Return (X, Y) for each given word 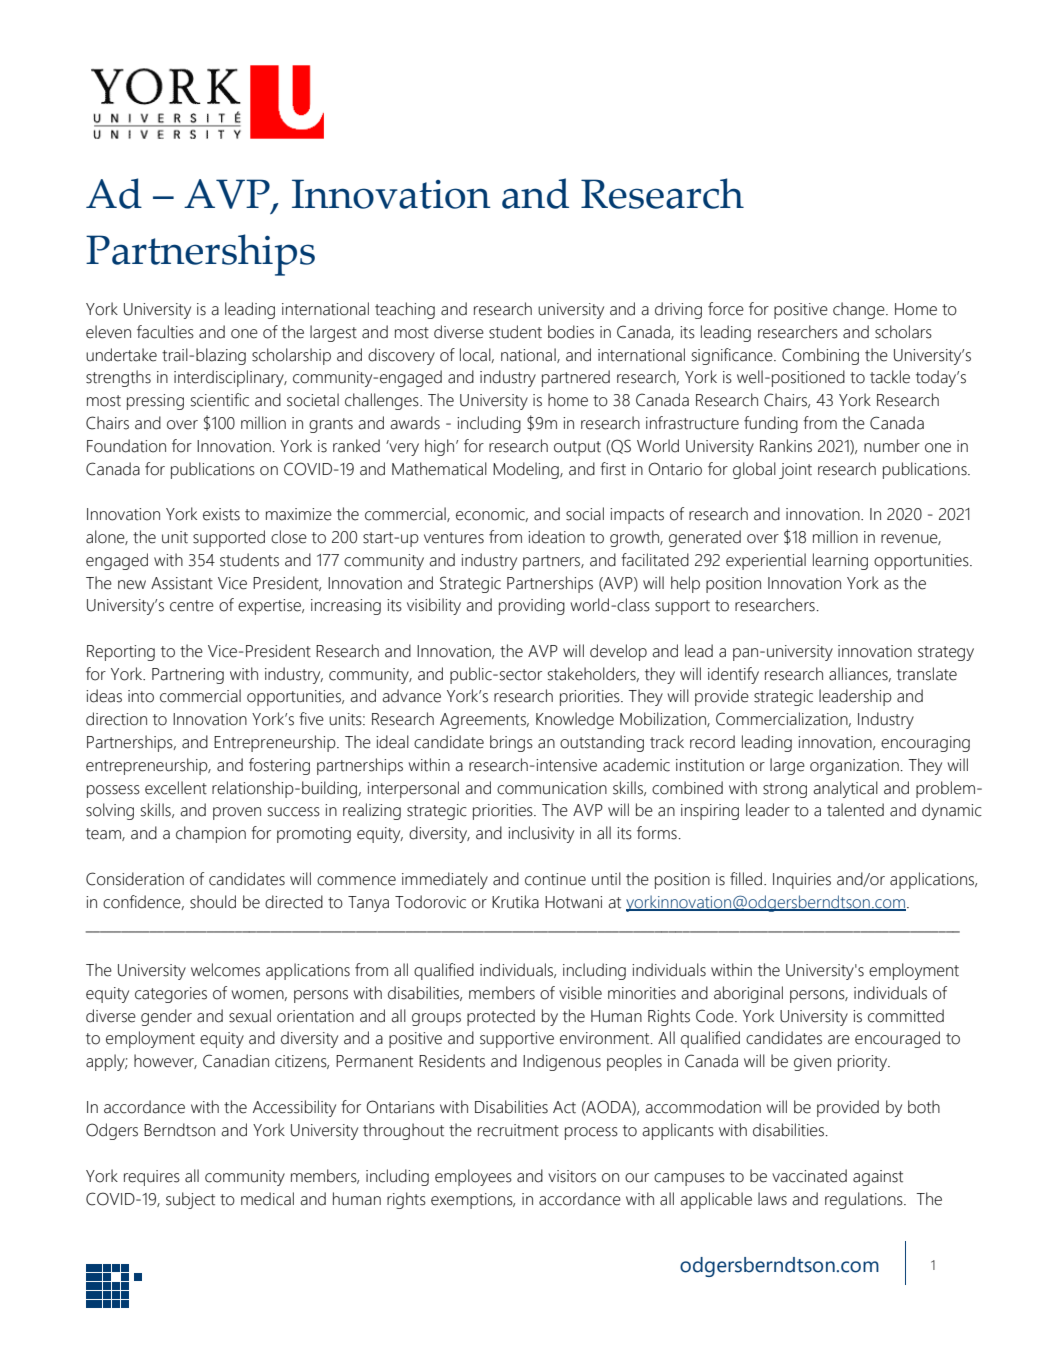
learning (840, 561)
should (213, 902)
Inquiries (802, 881)
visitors (572, 1176)
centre (192, 606)
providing (532, 606)
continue (555, 879)
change (860, 310)
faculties (165, 332)
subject (190, 1200)
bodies (571, 332)
